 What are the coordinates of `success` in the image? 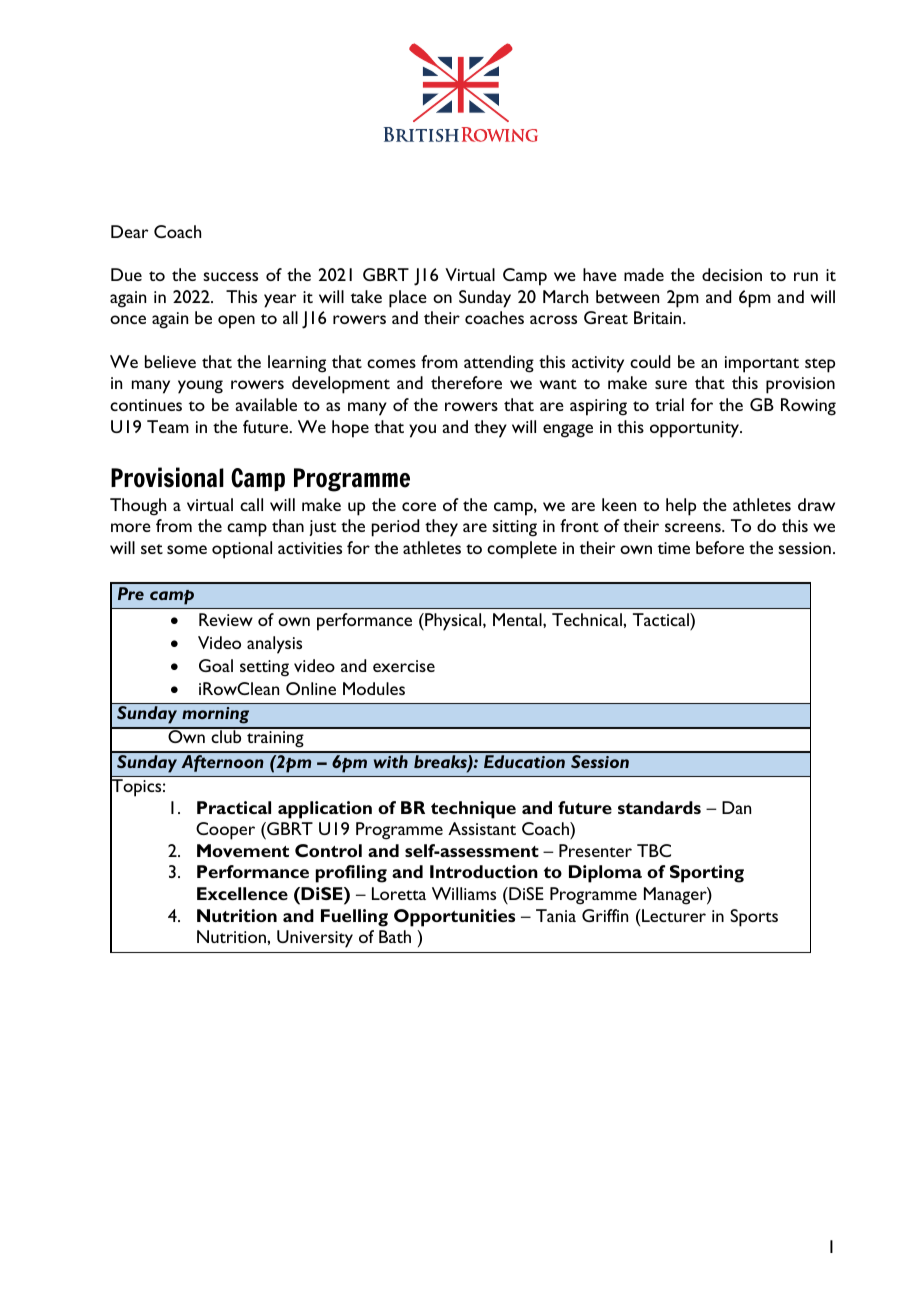 It's located at (230, 276).
